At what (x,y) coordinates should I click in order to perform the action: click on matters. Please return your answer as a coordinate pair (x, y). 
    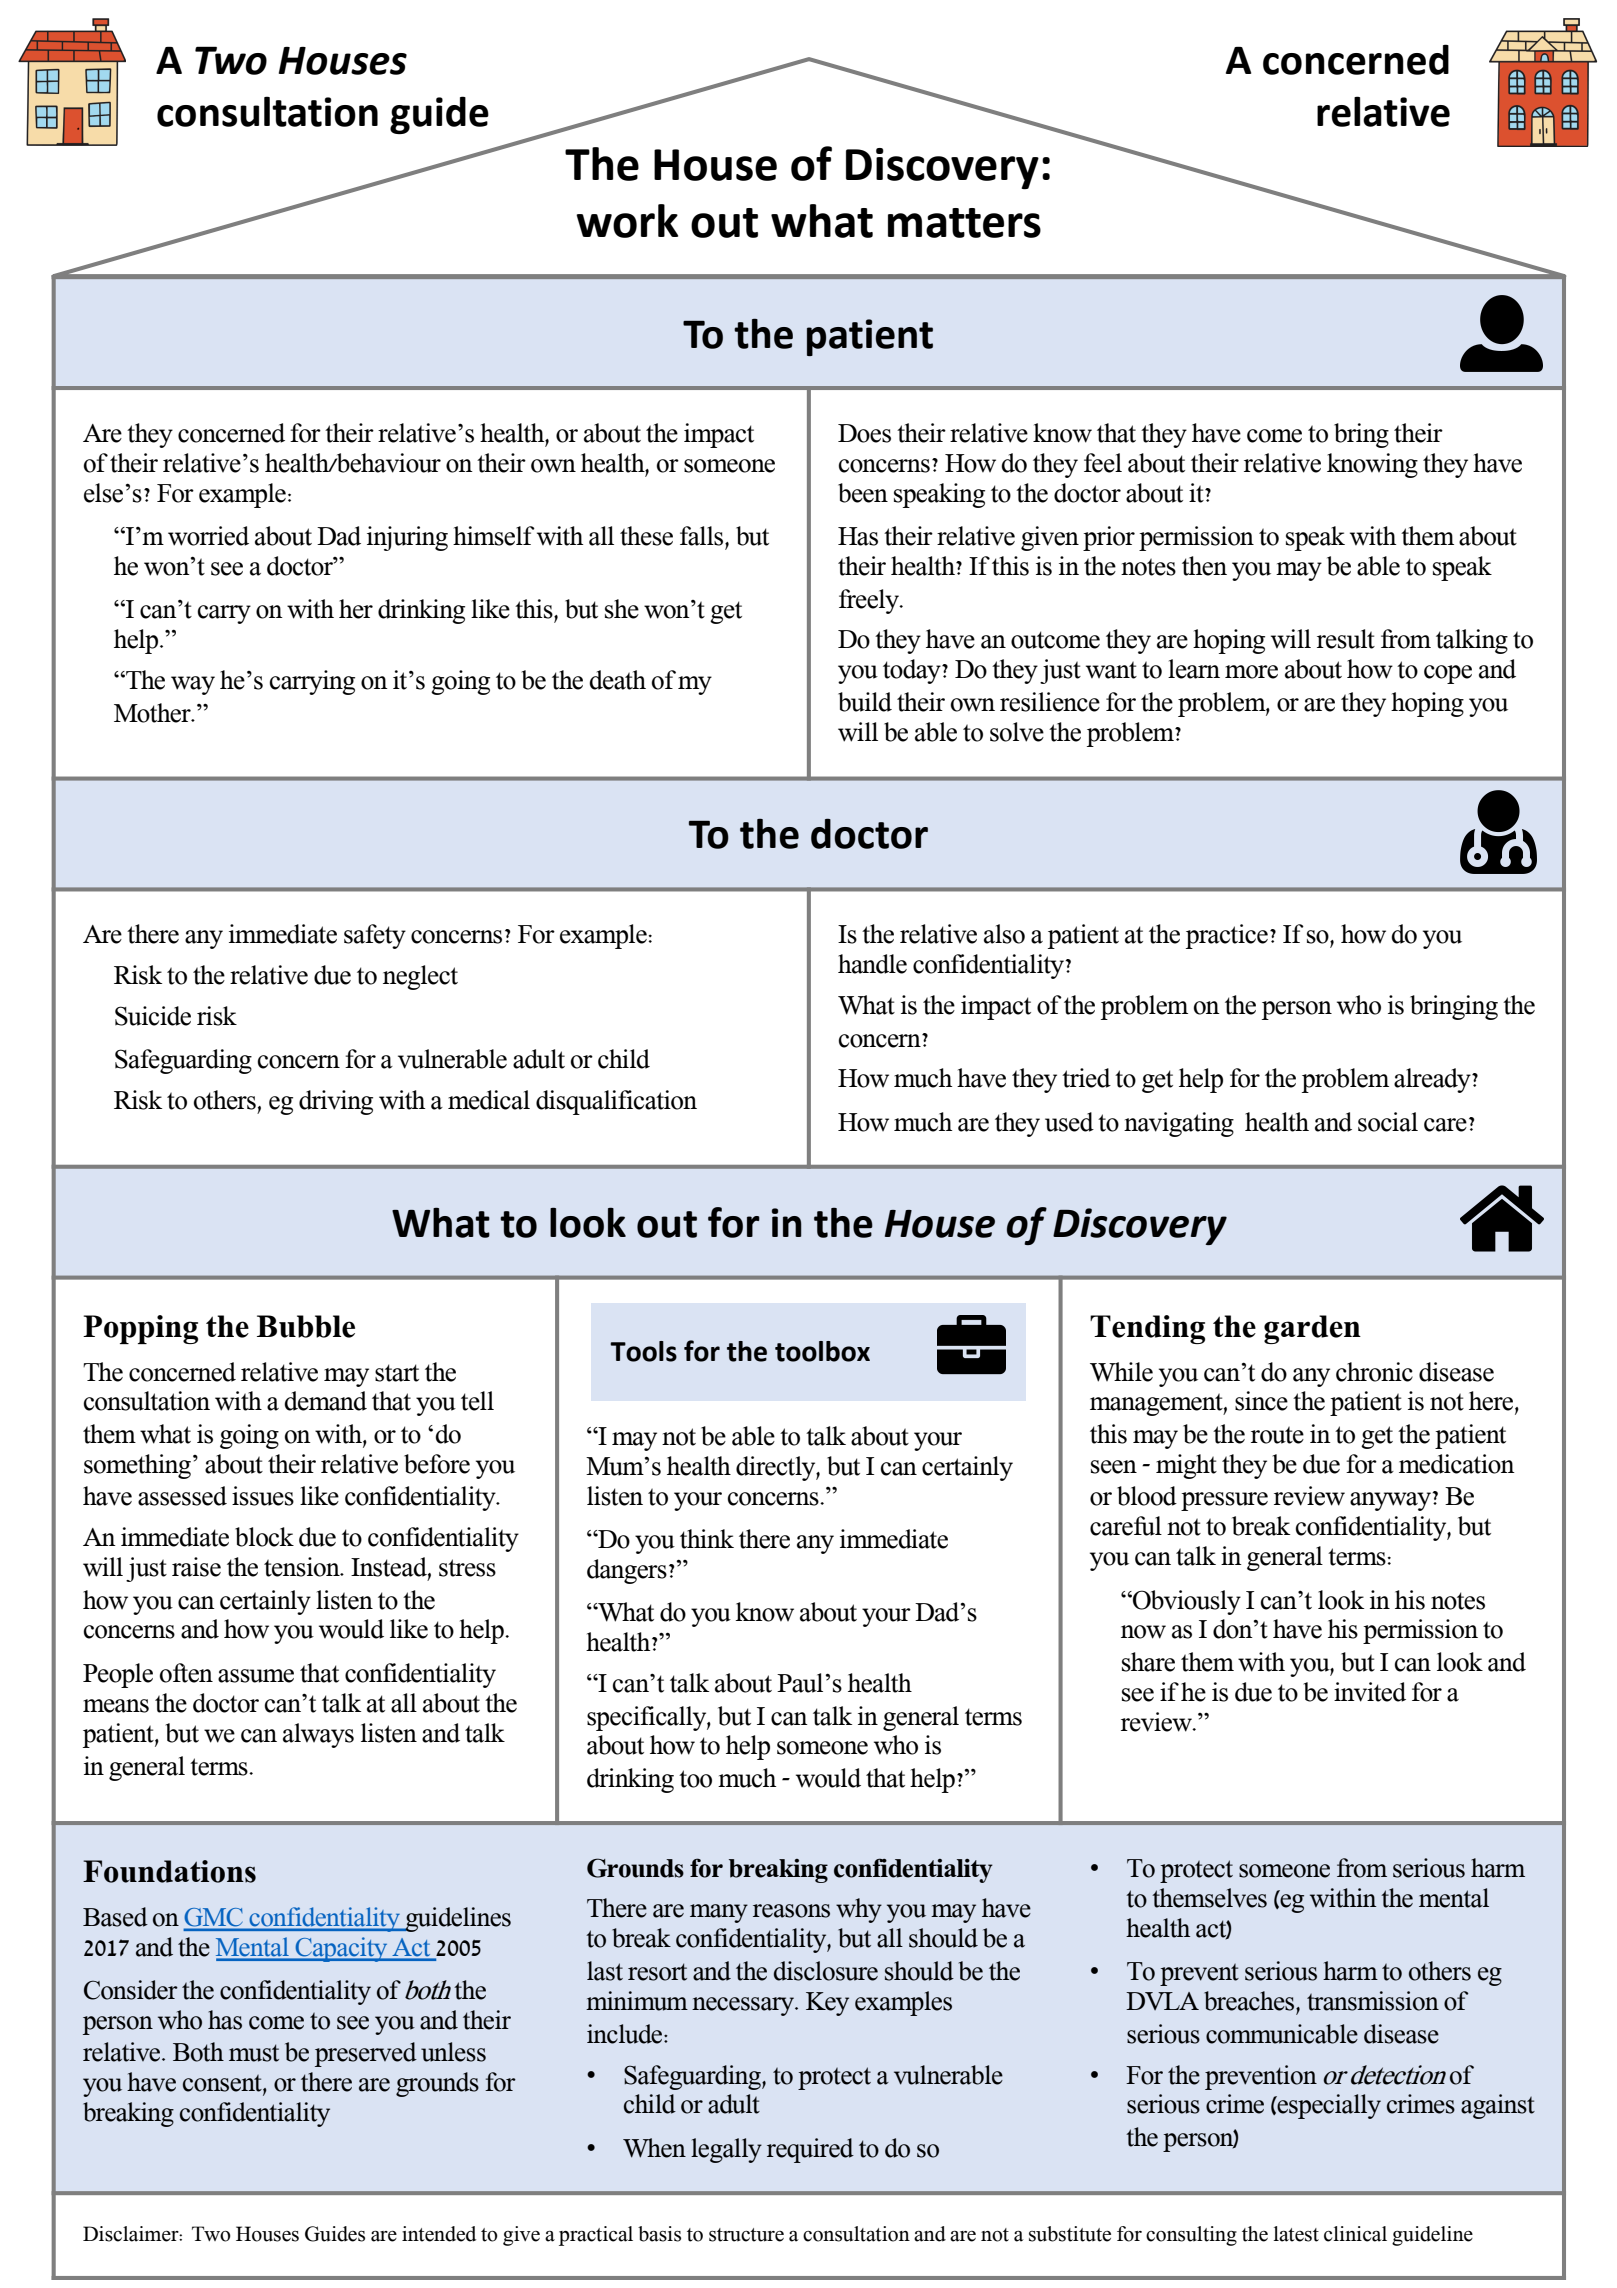
    Looking at the image, I should click on (964, 223).
